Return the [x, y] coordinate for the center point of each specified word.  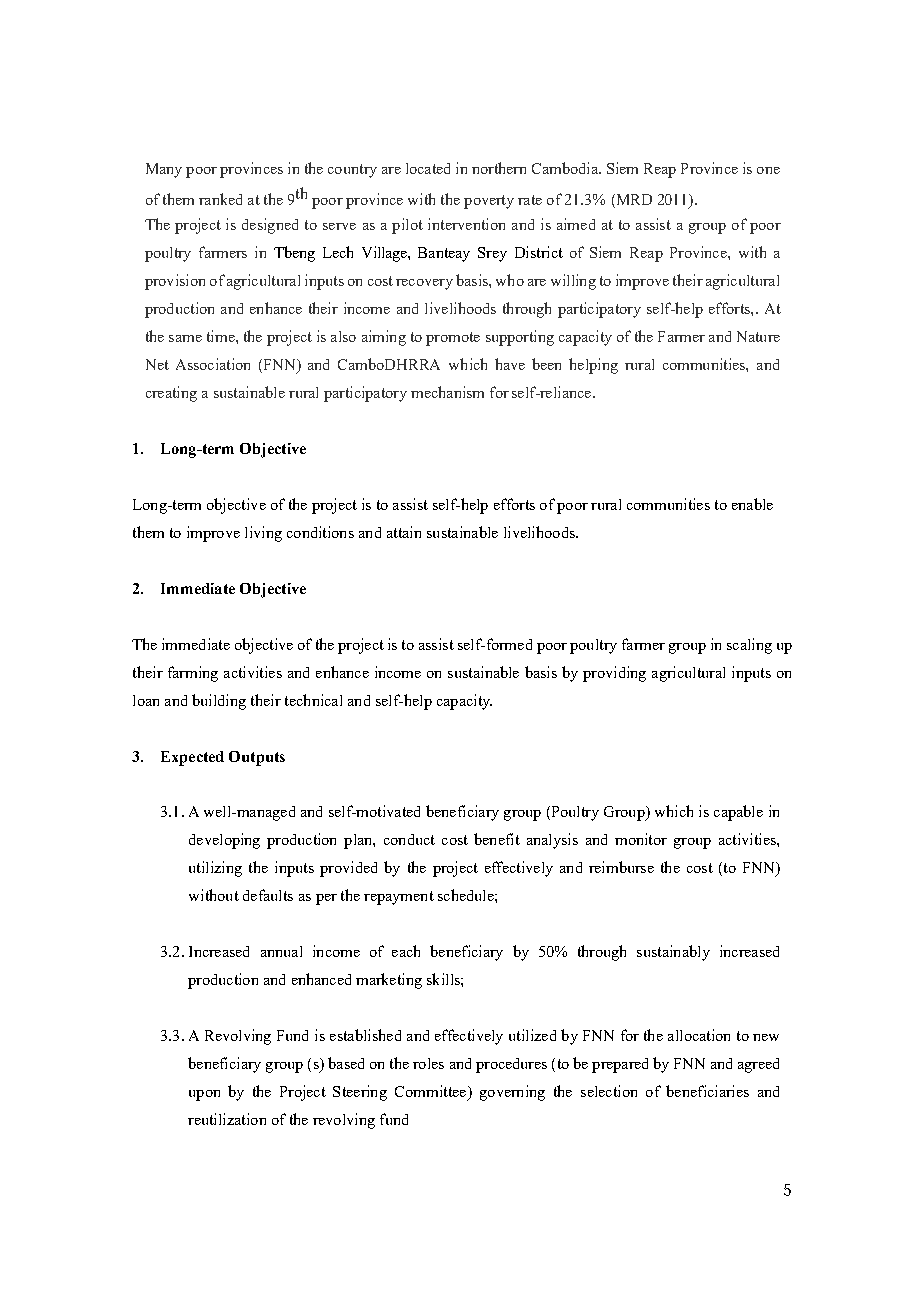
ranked [220, 199]
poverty [489, 202]
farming [193, 674]
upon [204, 1095]
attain [404, 532]
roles [428, 1063]
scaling [749, 646]
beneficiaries [707, 1091]
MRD [633, 199]
